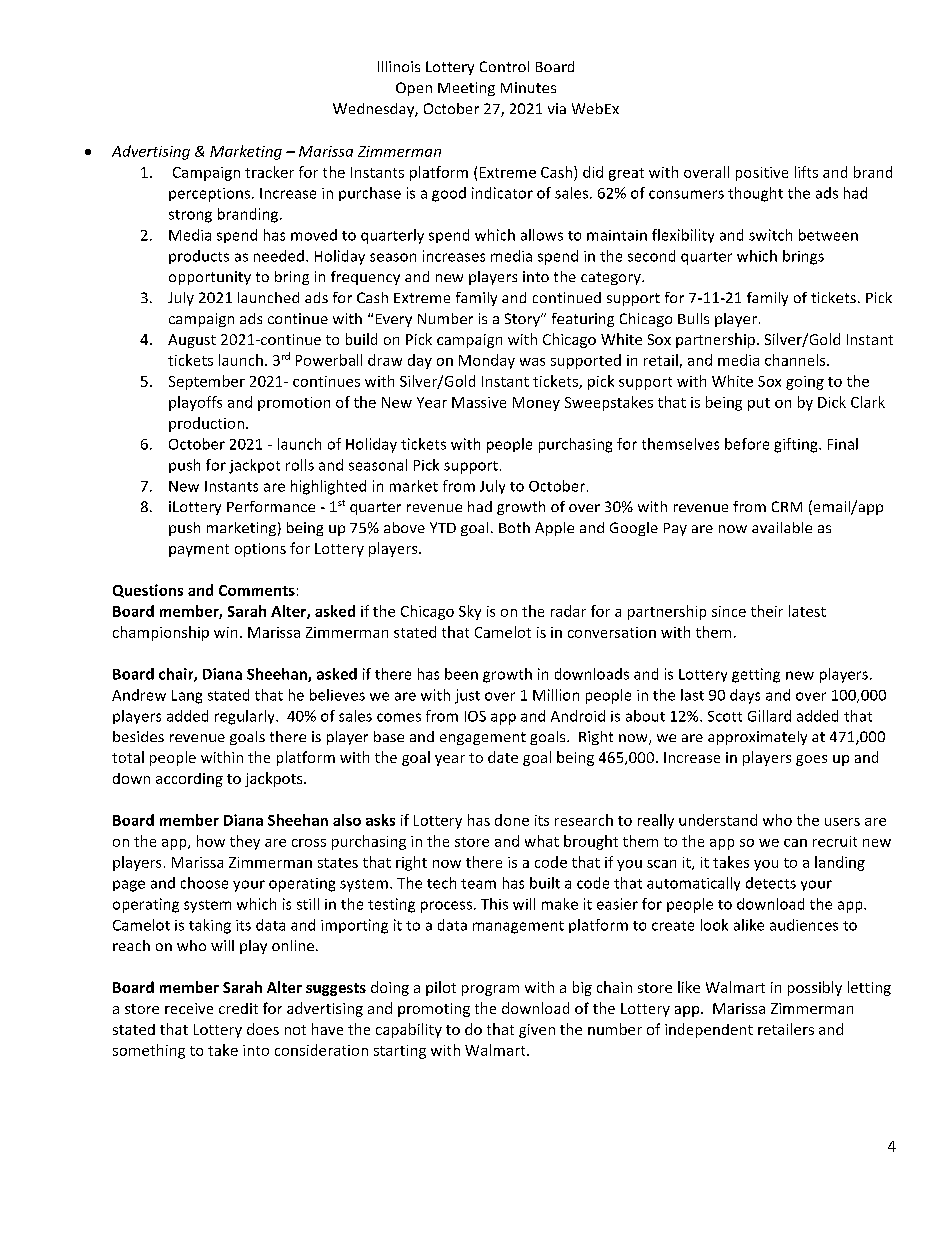 The image size is (952, 1233). I want to click on according, so click(189, 780).
